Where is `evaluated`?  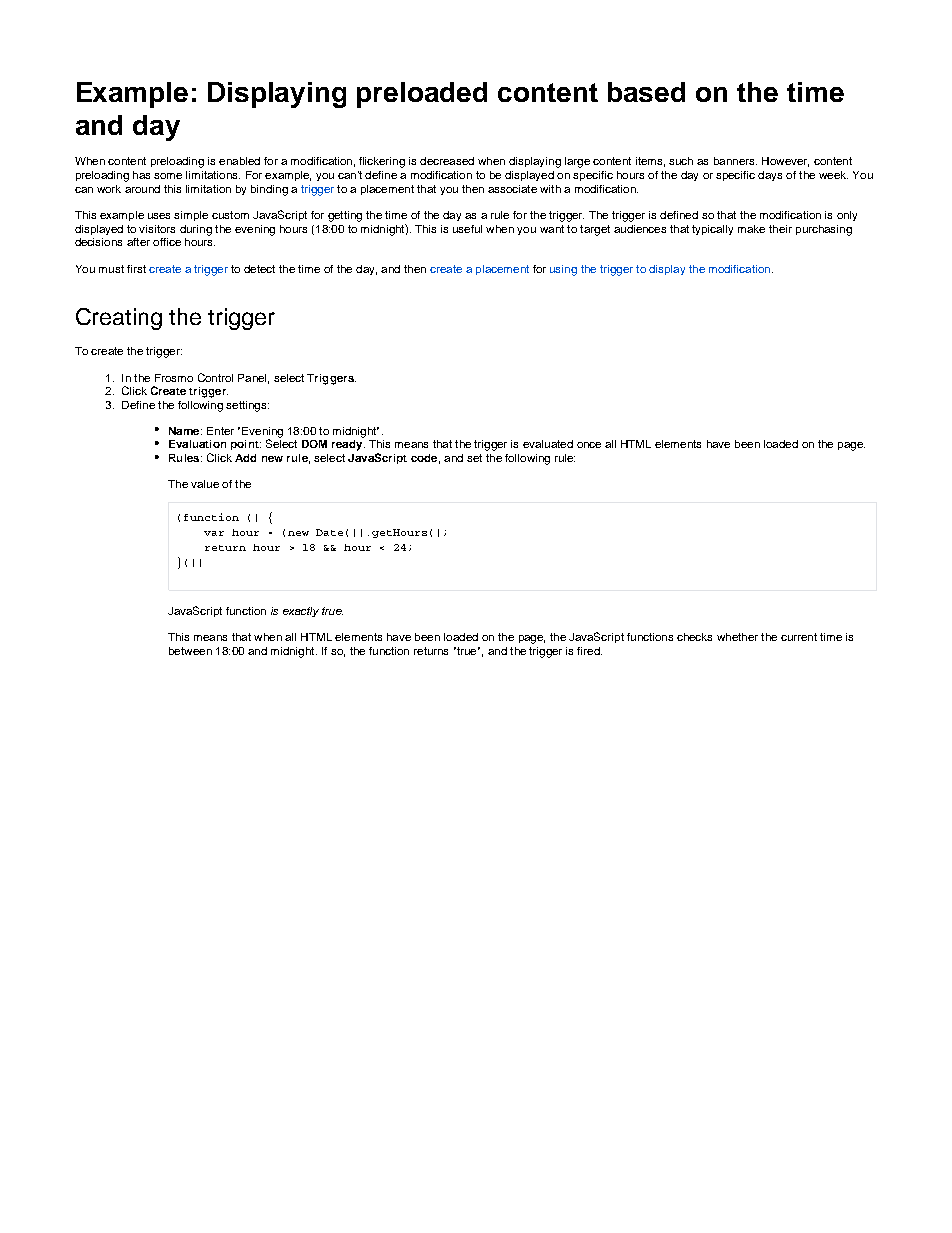 evaluated is located at coordinates (548, 444).
